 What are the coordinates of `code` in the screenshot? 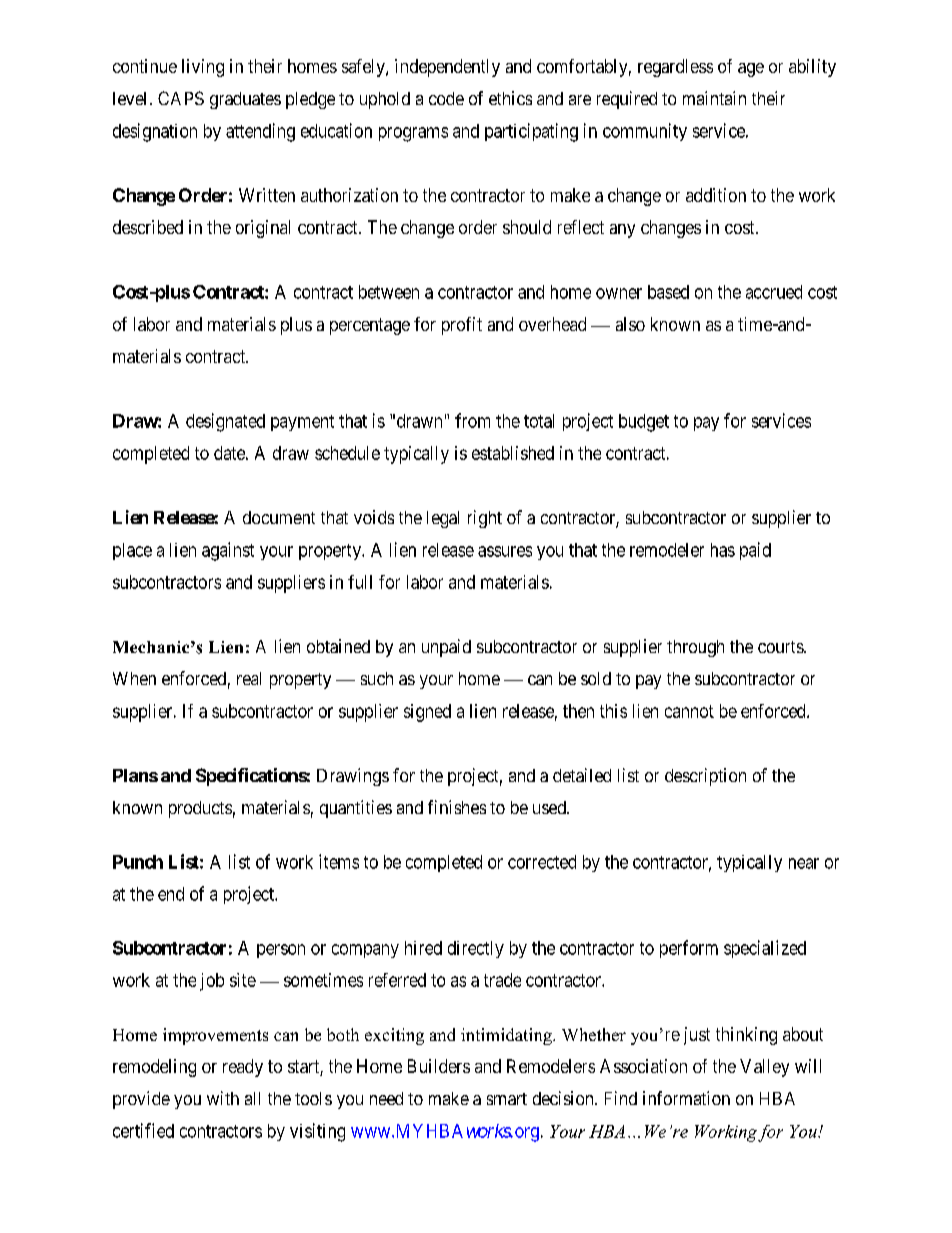 It's located at (446, 98).
